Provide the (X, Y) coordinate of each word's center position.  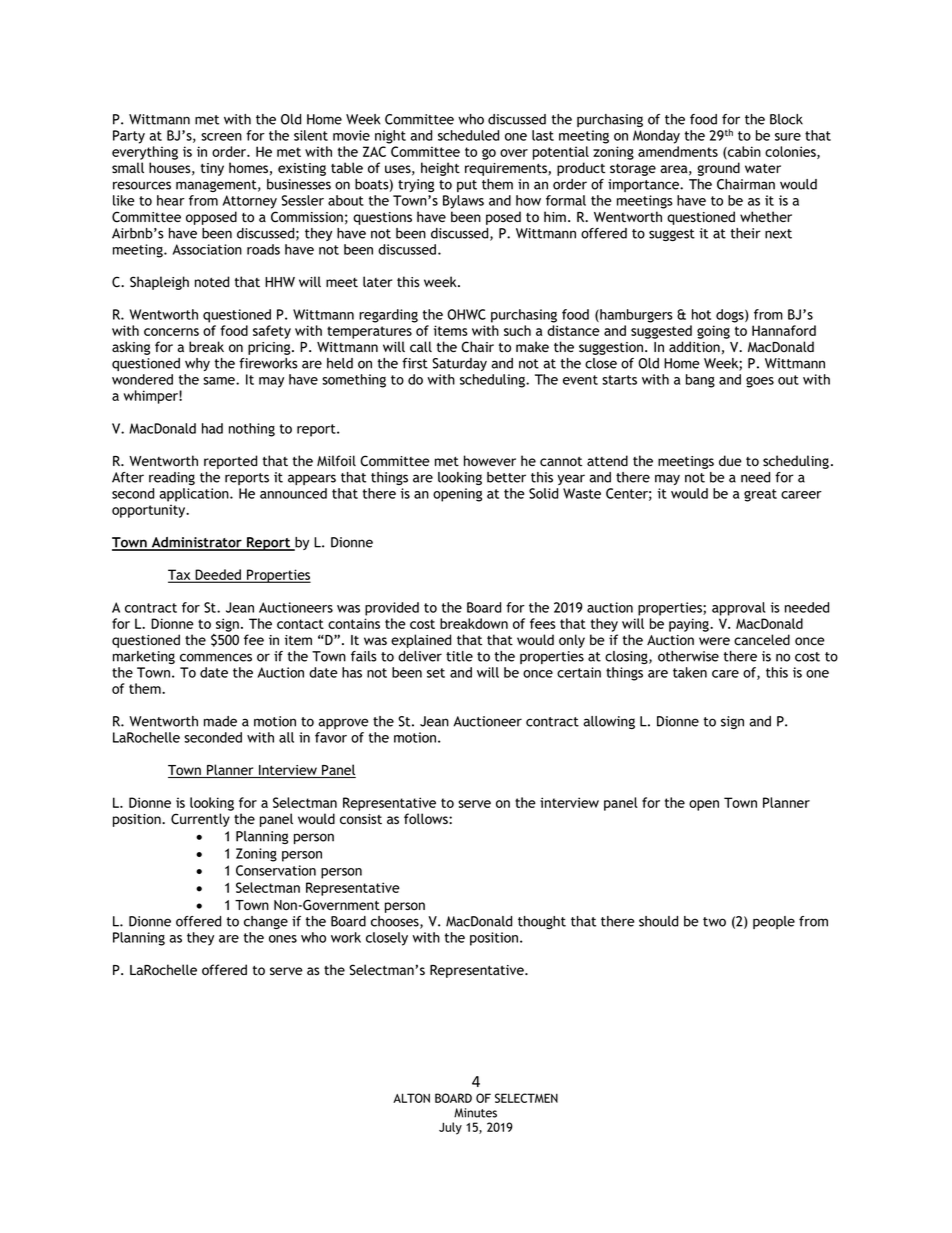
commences (216, 657)
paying (690, 625)
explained (421, 641)
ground (718, 169)
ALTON (411, 1098)
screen (221, 137)
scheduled (468, 135)
